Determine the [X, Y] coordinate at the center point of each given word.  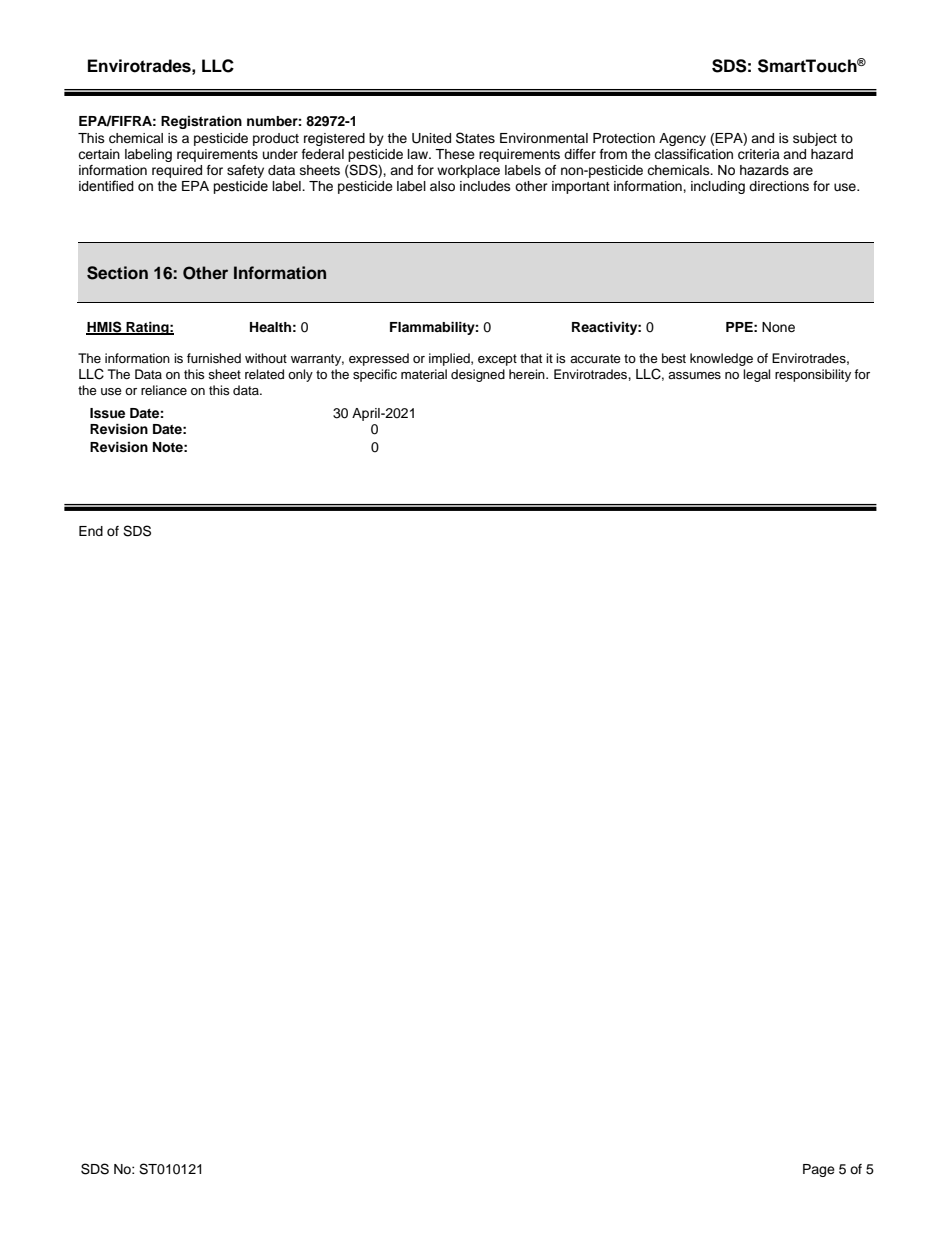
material [424, 374]
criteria [759, 154]
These [455, 154]
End [91, 531]
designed [478, 375]
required [177, 171]
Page [819, 1170]
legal [756, 375]
